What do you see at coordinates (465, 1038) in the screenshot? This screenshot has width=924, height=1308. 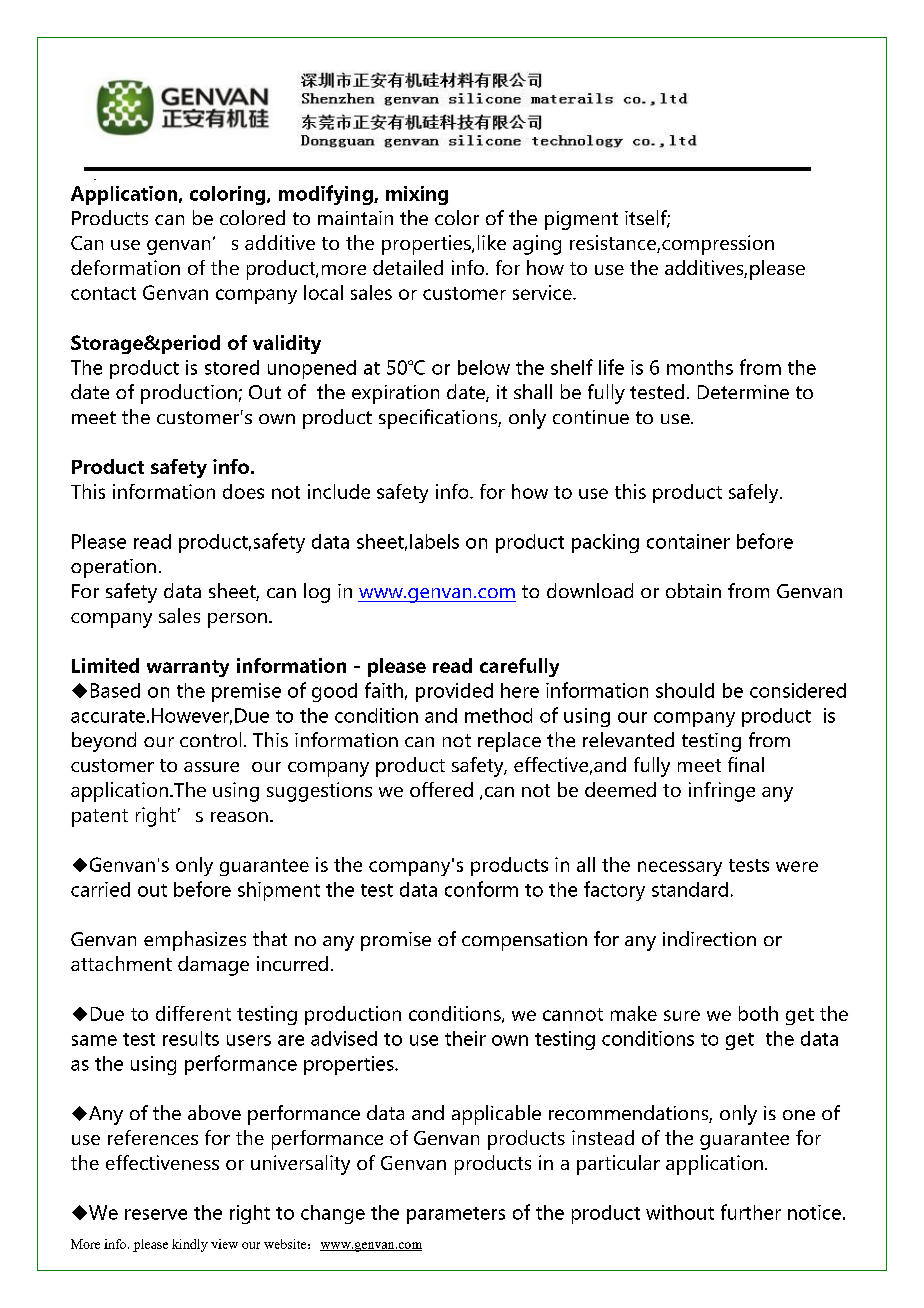 I see `their` at bounding box center [465, 1038].
